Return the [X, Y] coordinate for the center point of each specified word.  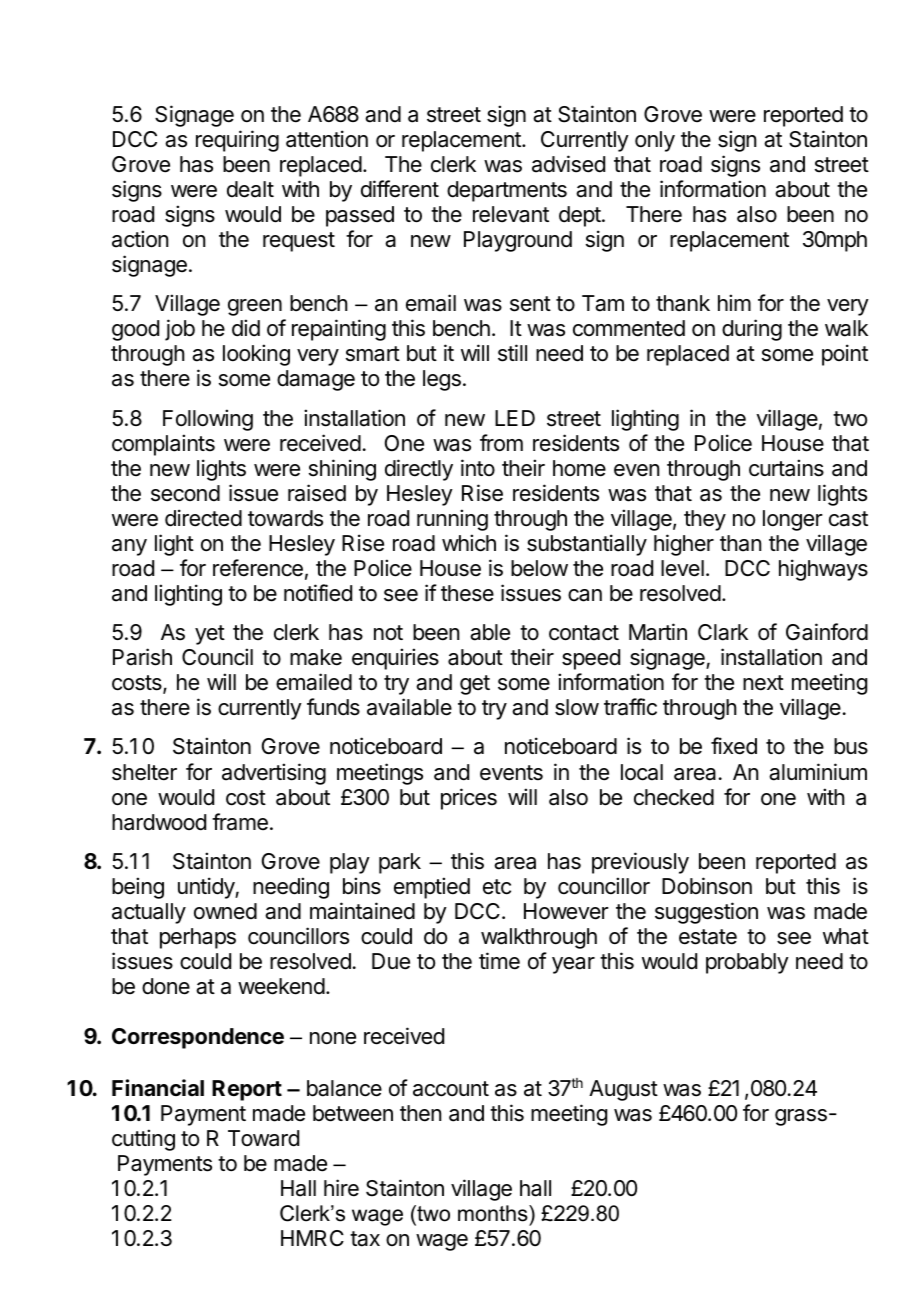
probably [747, 963]
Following [208, 420]
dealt [250, 189]
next [763, 683]
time [499, 961]
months [494, 1213]
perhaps [198, 938]
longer [793, 520]
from [501, 443]
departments [507, 191]
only [655, 141]
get [475, 685]
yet [210, 635]
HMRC [312, 1238]
